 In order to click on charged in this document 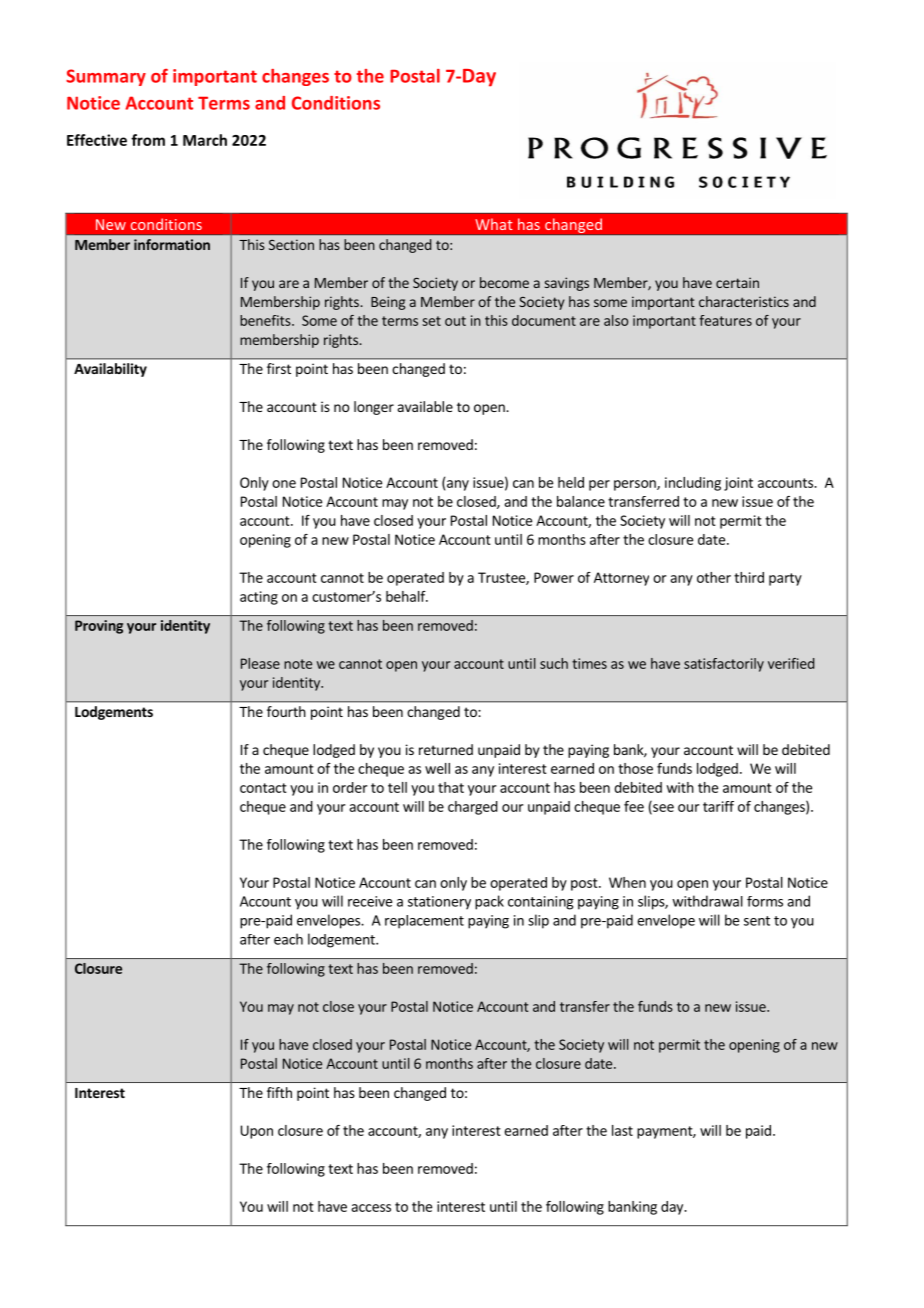, I will do `click(473, 808)`.
